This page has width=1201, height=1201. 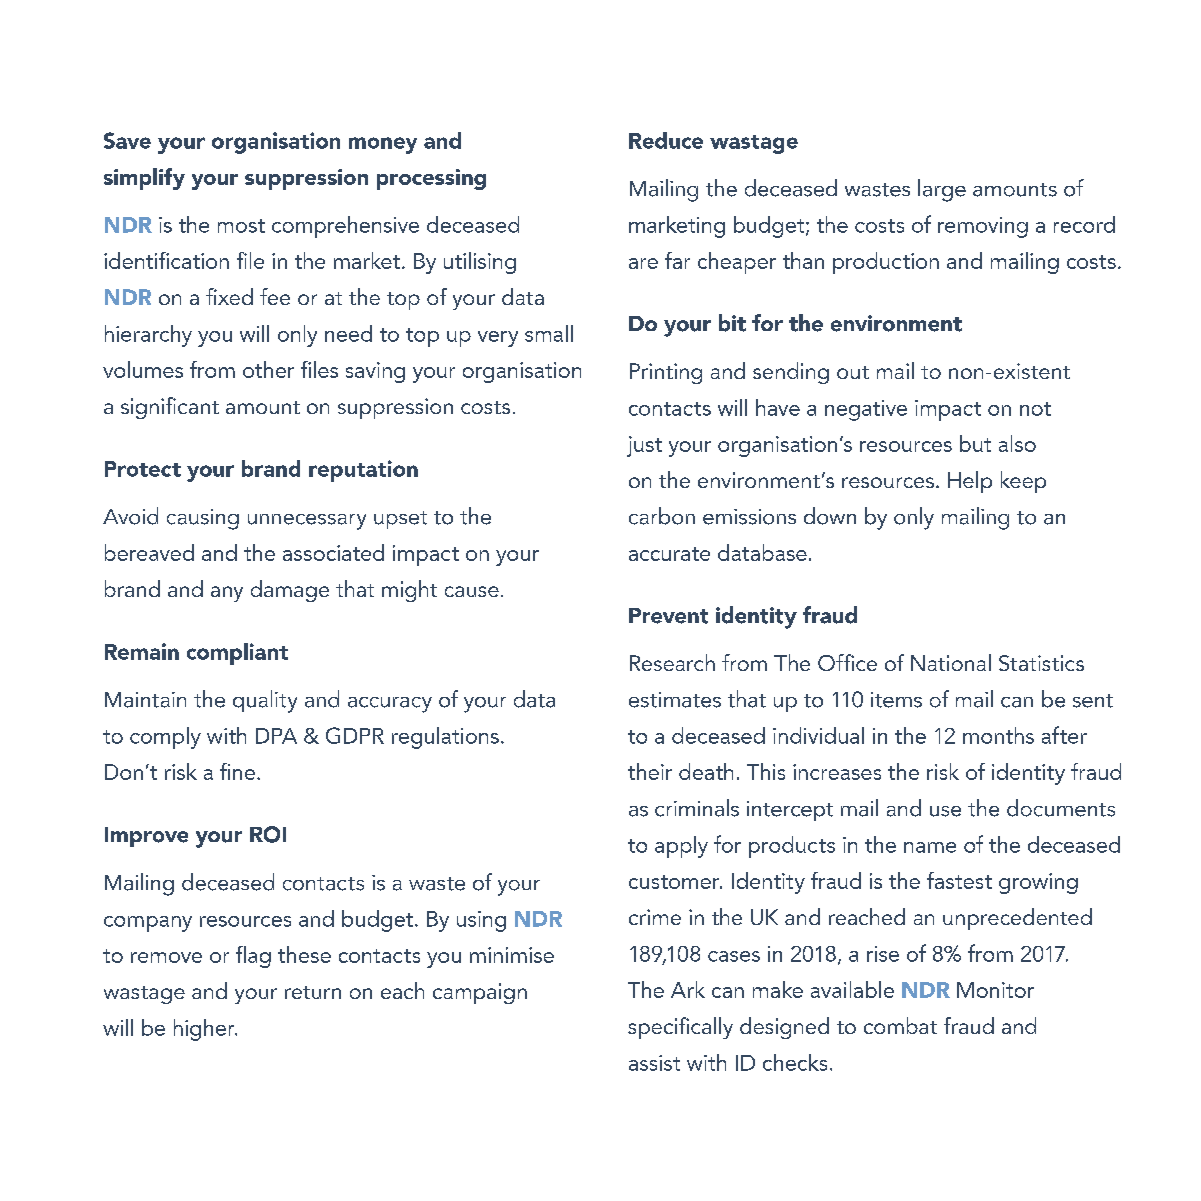 What do you see at coordinates (668, 616) in the page?
I see `Prevent` at bounding box center [668, 616].
